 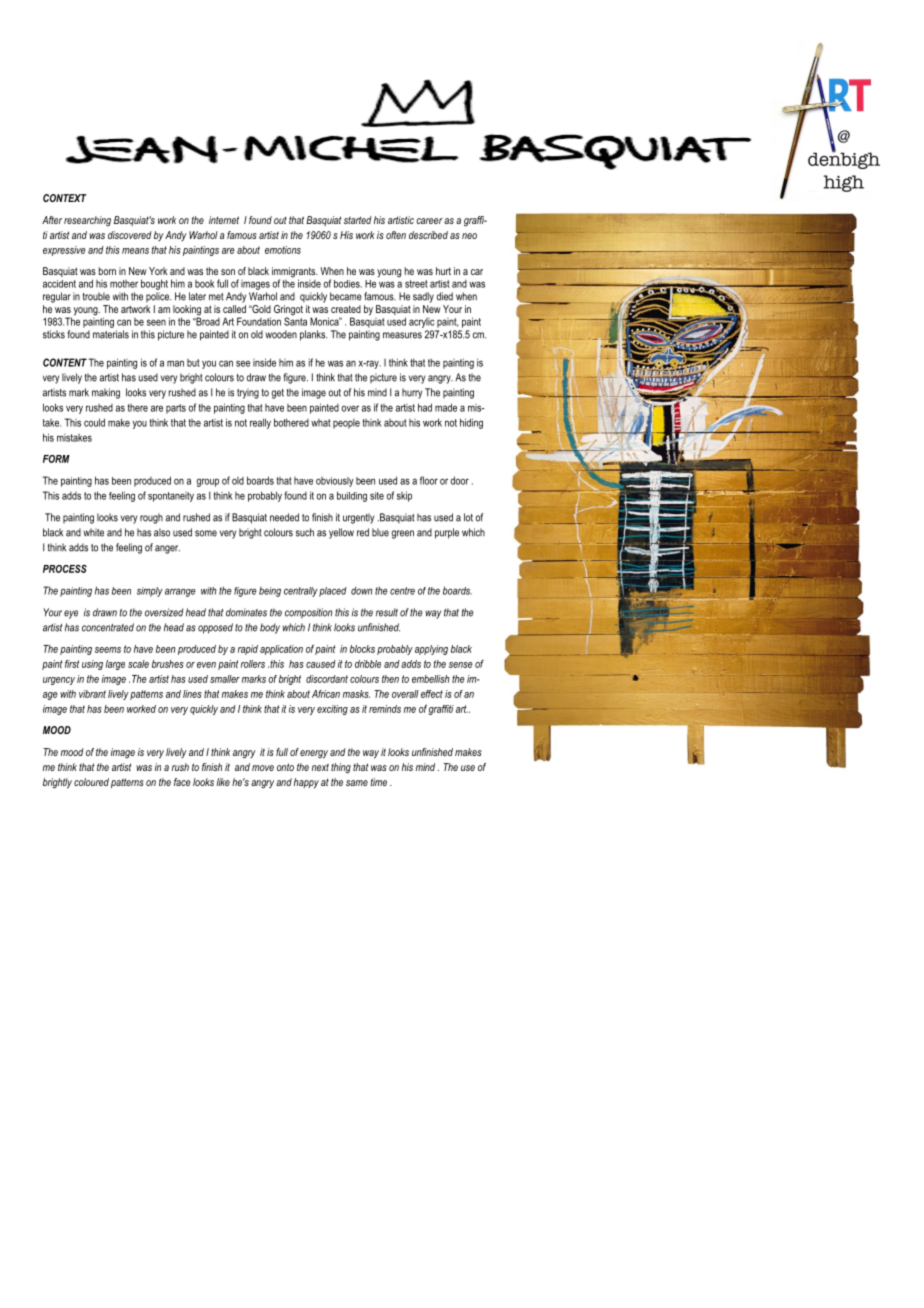 What do you see at coordinates (87, 221) in the screenshot?
I see `researching` at bounding box center [87, 221].
